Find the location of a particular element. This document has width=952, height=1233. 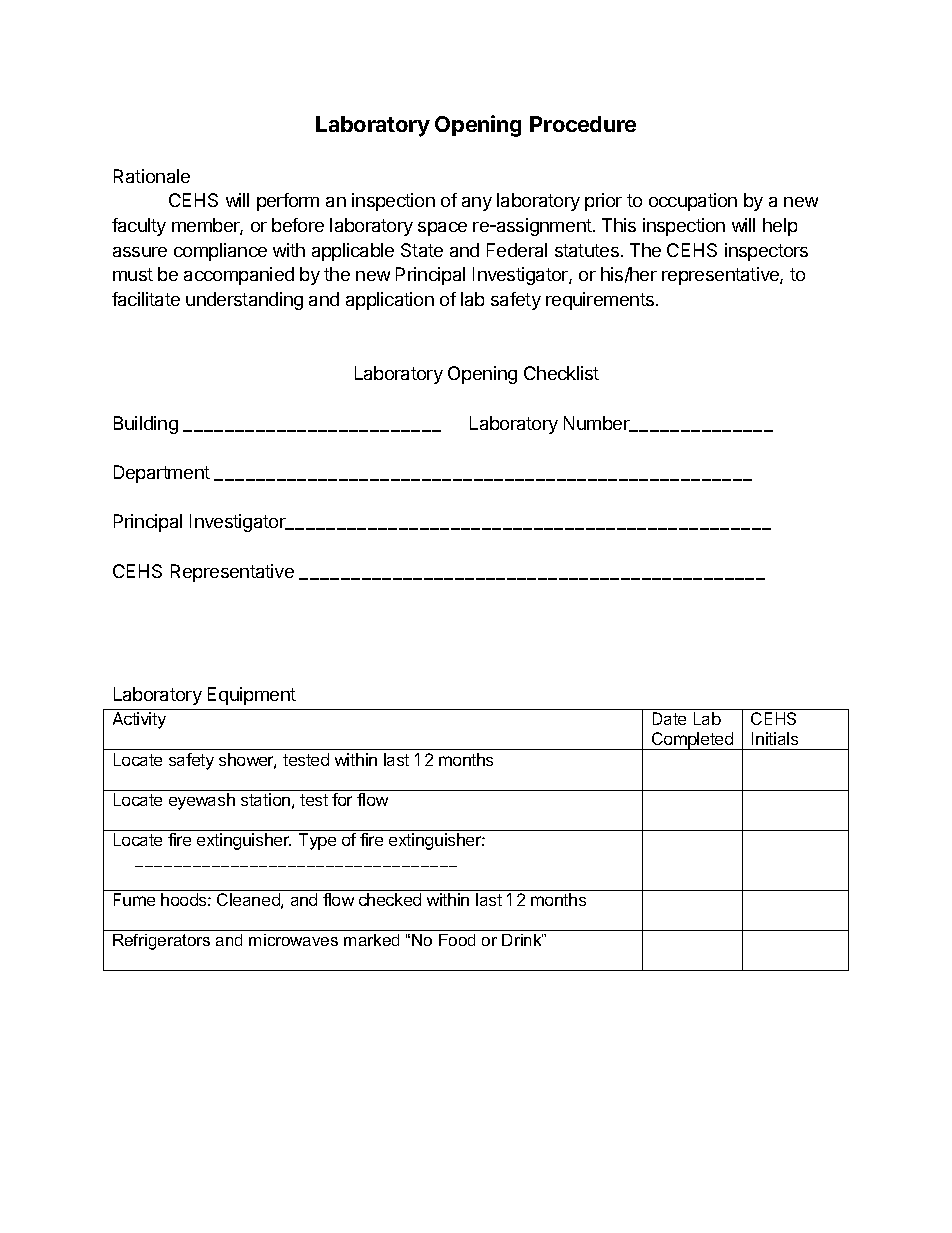

Refrigerators is located at coordinates (161, 942).
